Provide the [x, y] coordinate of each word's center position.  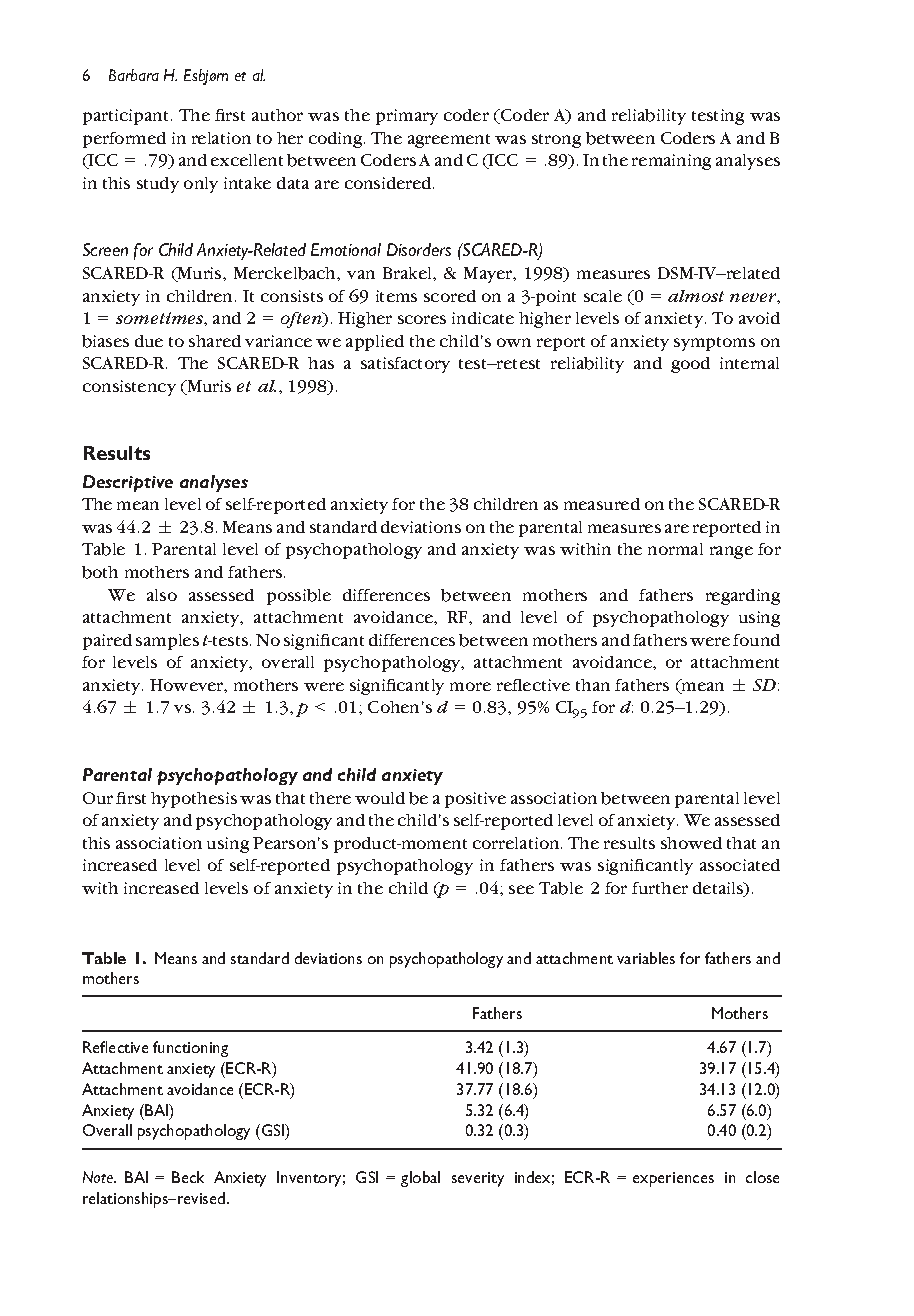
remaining [671, 162]
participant [127, 117]
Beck [188, 1177]
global [420, 1179]
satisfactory [405, 365]
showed [691, 843]
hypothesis [194, 800]
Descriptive [128, 483]
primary [407, 117]
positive [475, 800]
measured [602, 504]
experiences [673, 1179]
